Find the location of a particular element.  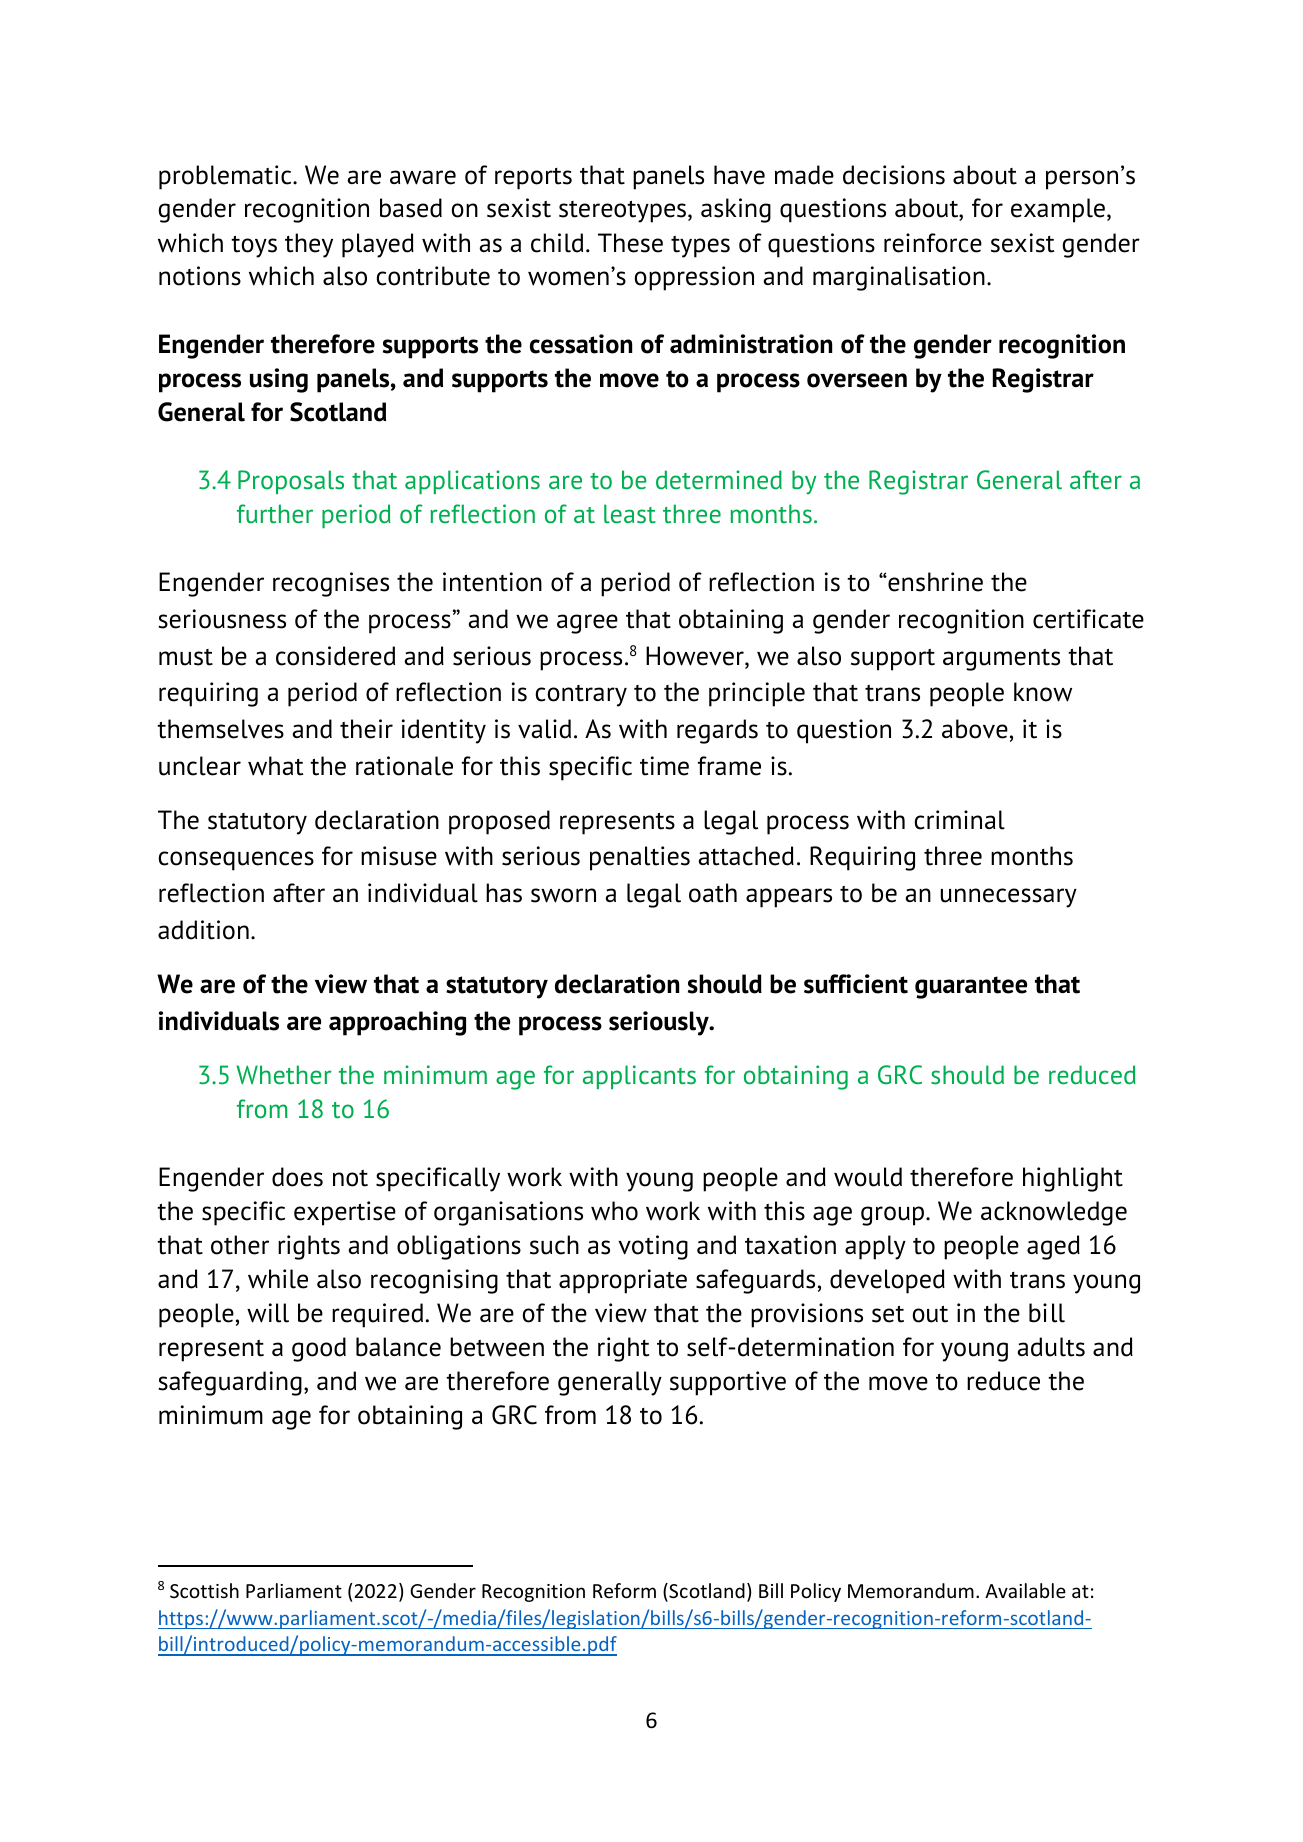

These is located at coordinates (630, 243).
